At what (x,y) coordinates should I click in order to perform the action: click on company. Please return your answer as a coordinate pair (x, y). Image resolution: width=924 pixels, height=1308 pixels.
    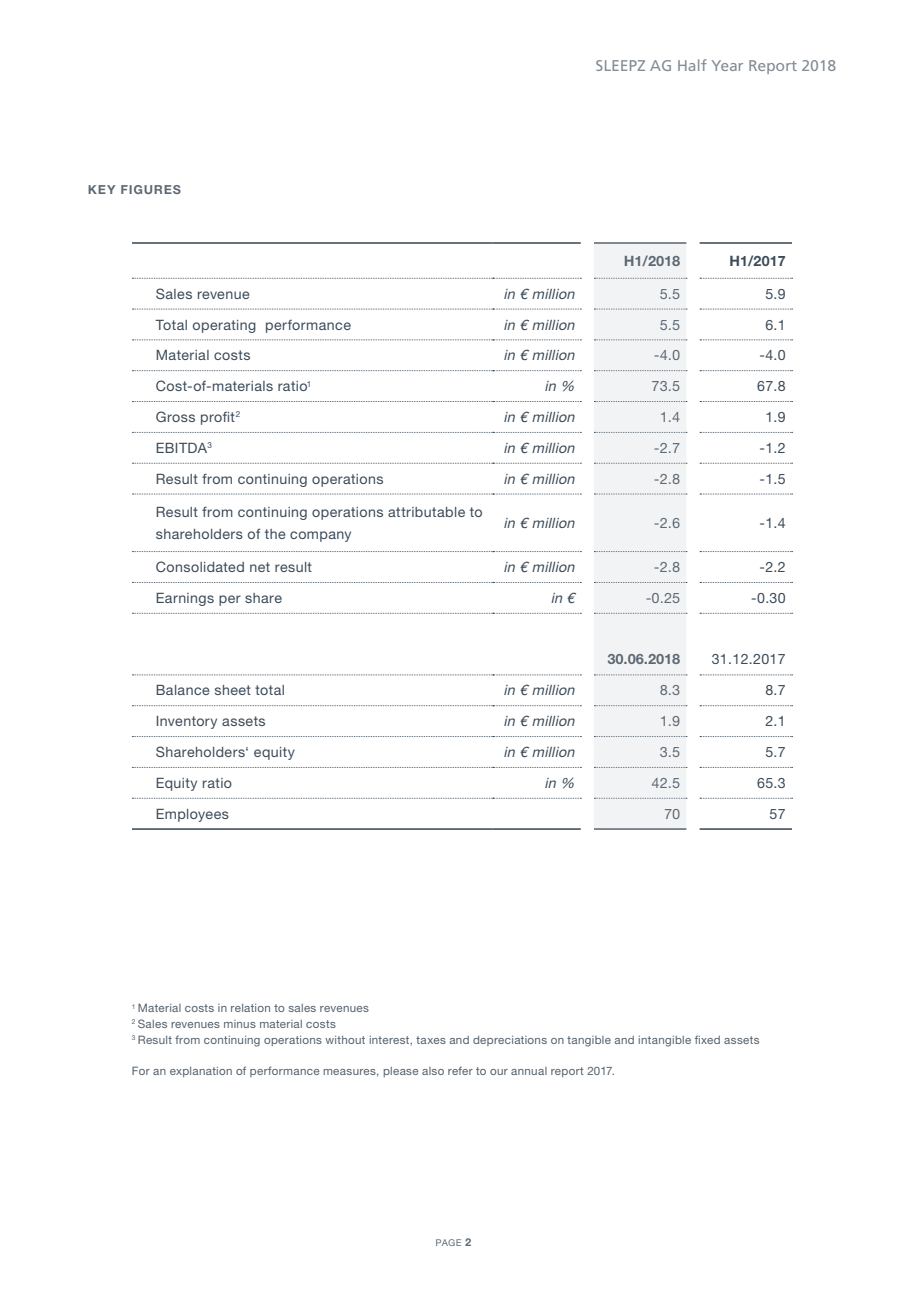
    Looking at the image, I should click on (320, 536).
